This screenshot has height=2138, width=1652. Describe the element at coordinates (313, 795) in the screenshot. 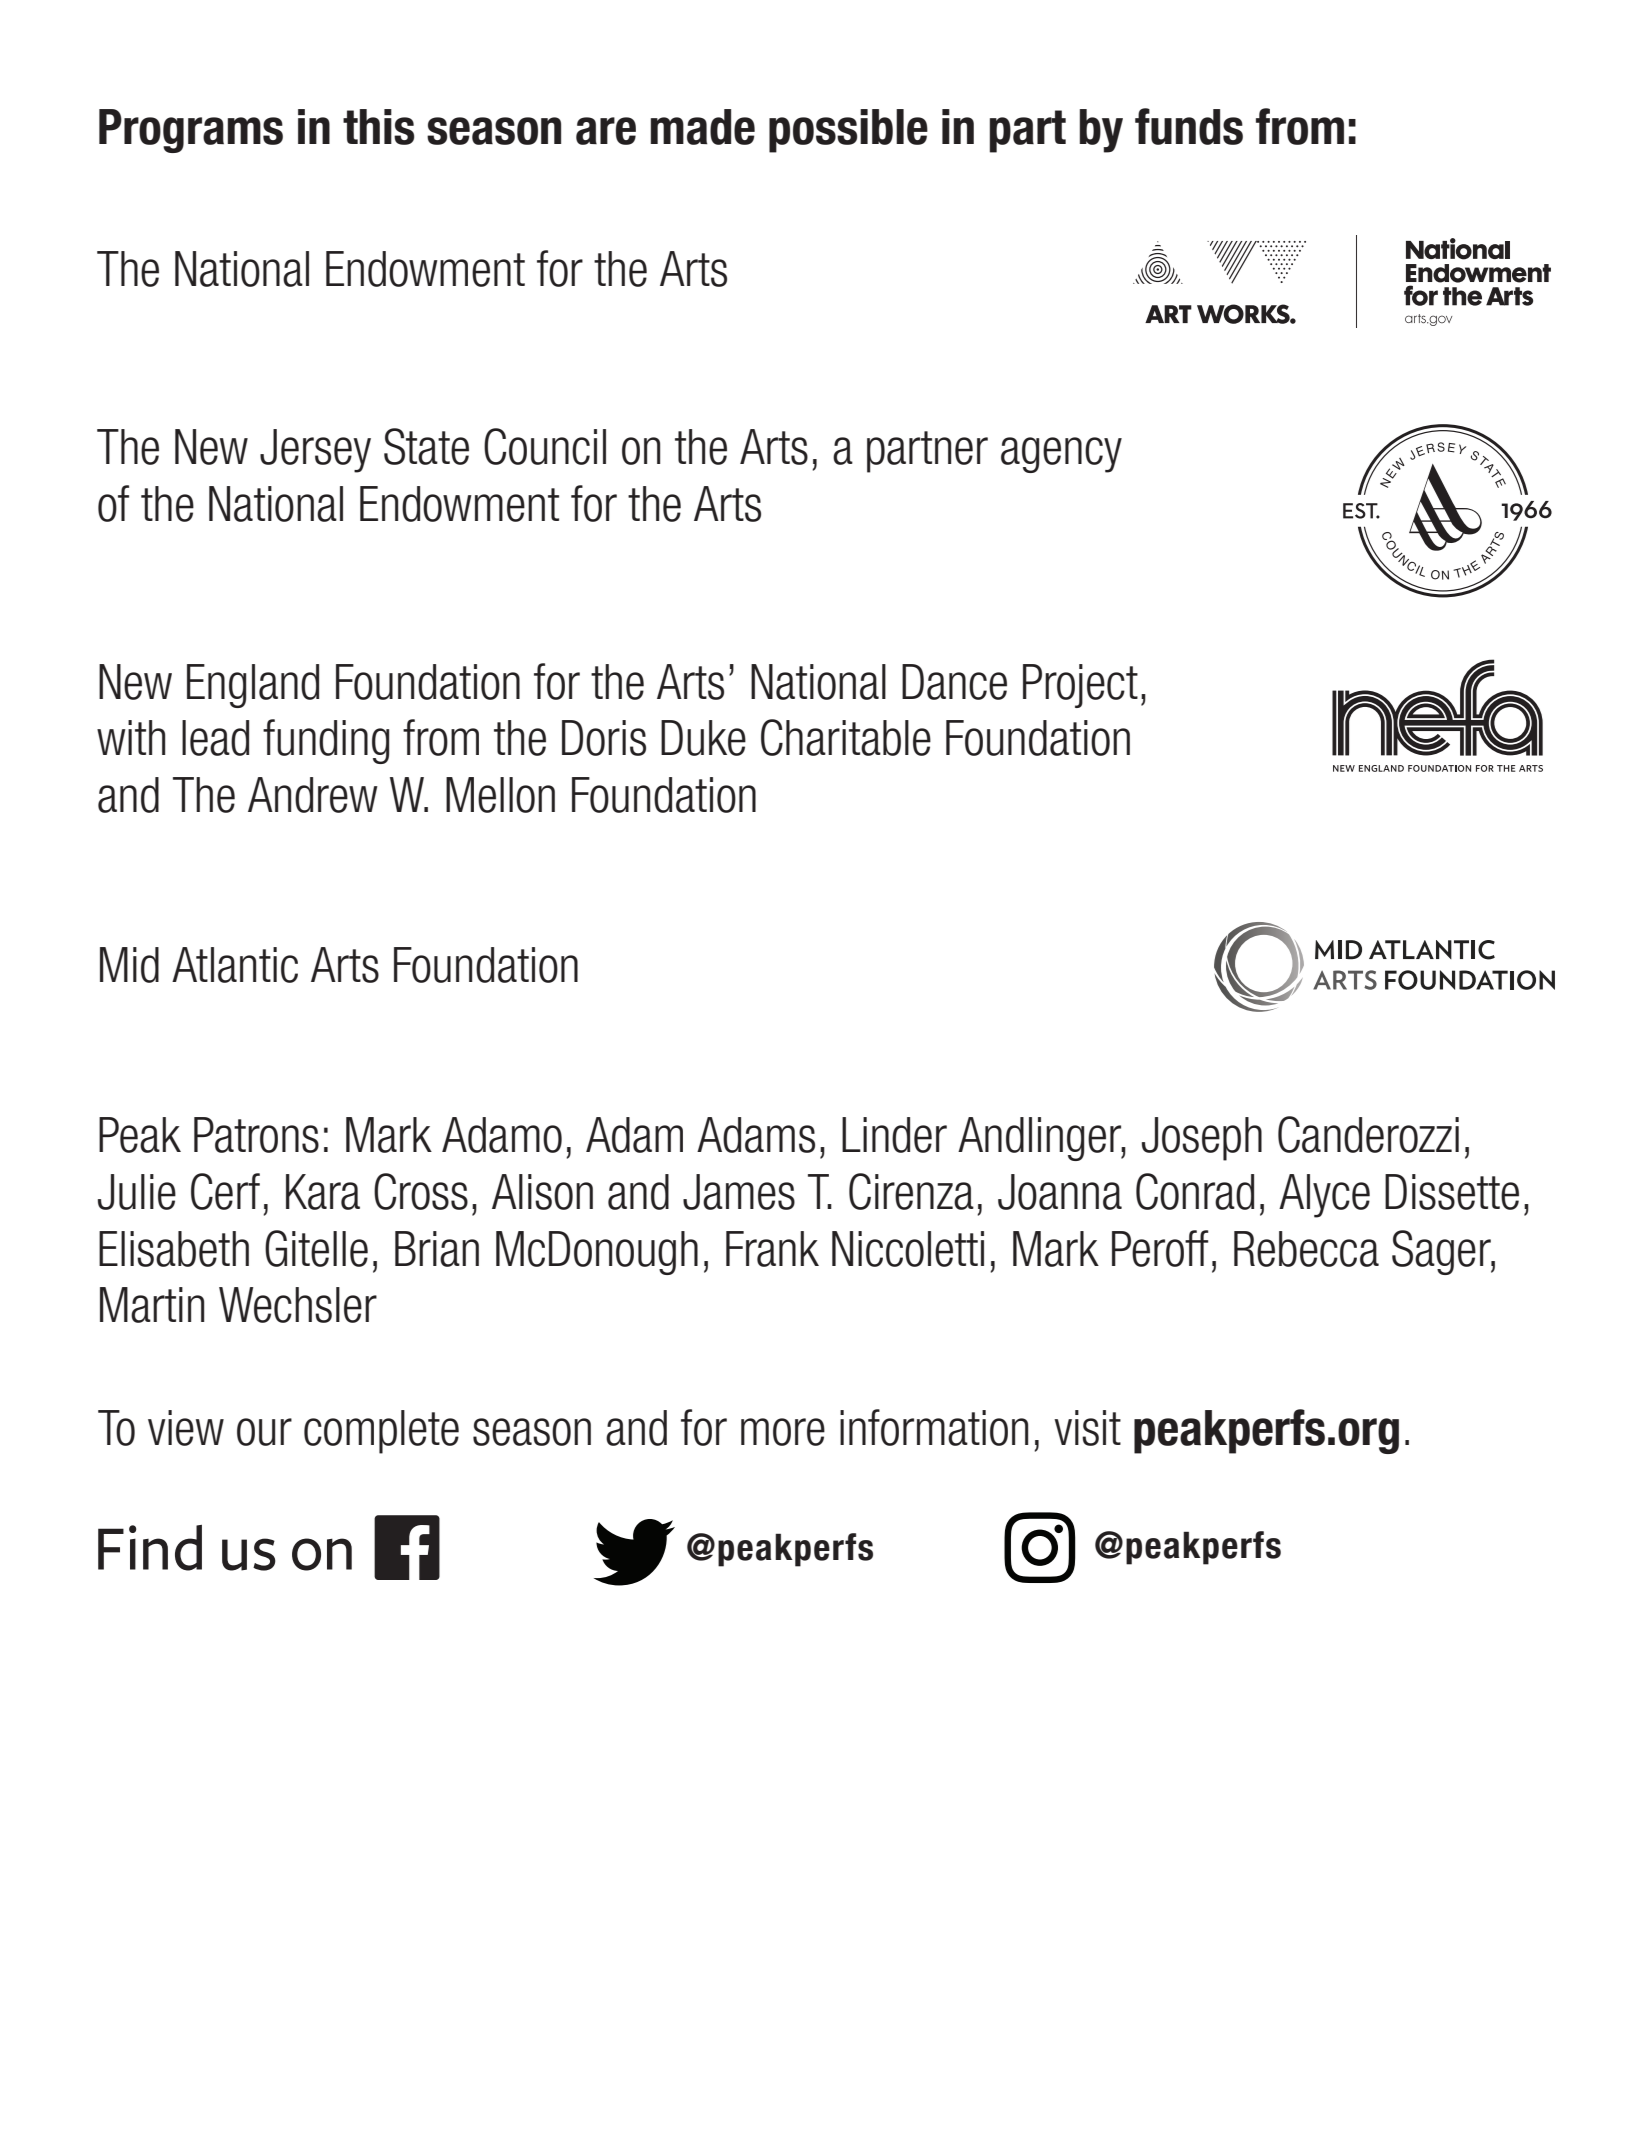

I see `Andrew` at that location.
